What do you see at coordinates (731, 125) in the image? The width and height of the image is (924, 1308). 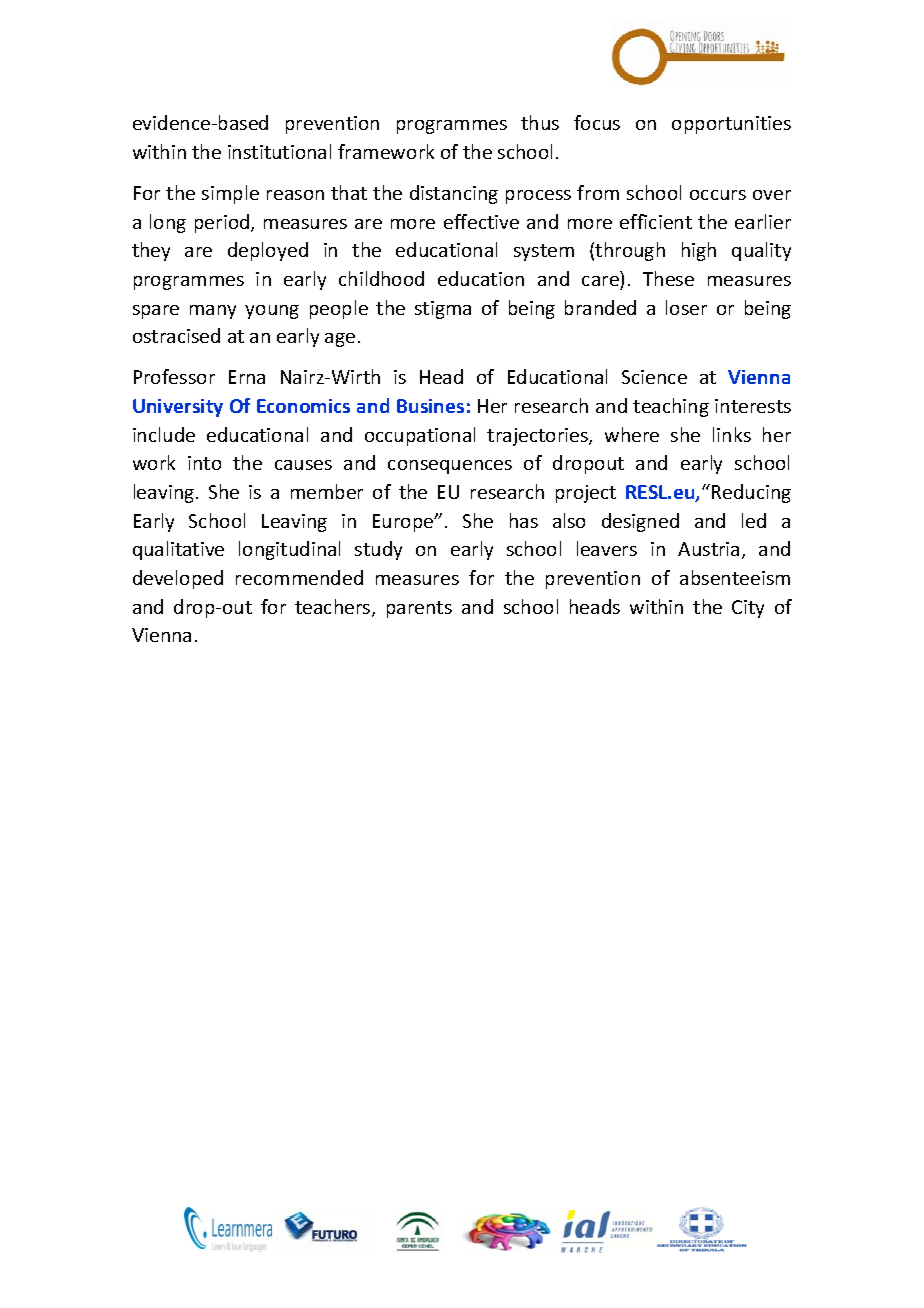 I see `opportunities` at bounding box center [731, 125].
